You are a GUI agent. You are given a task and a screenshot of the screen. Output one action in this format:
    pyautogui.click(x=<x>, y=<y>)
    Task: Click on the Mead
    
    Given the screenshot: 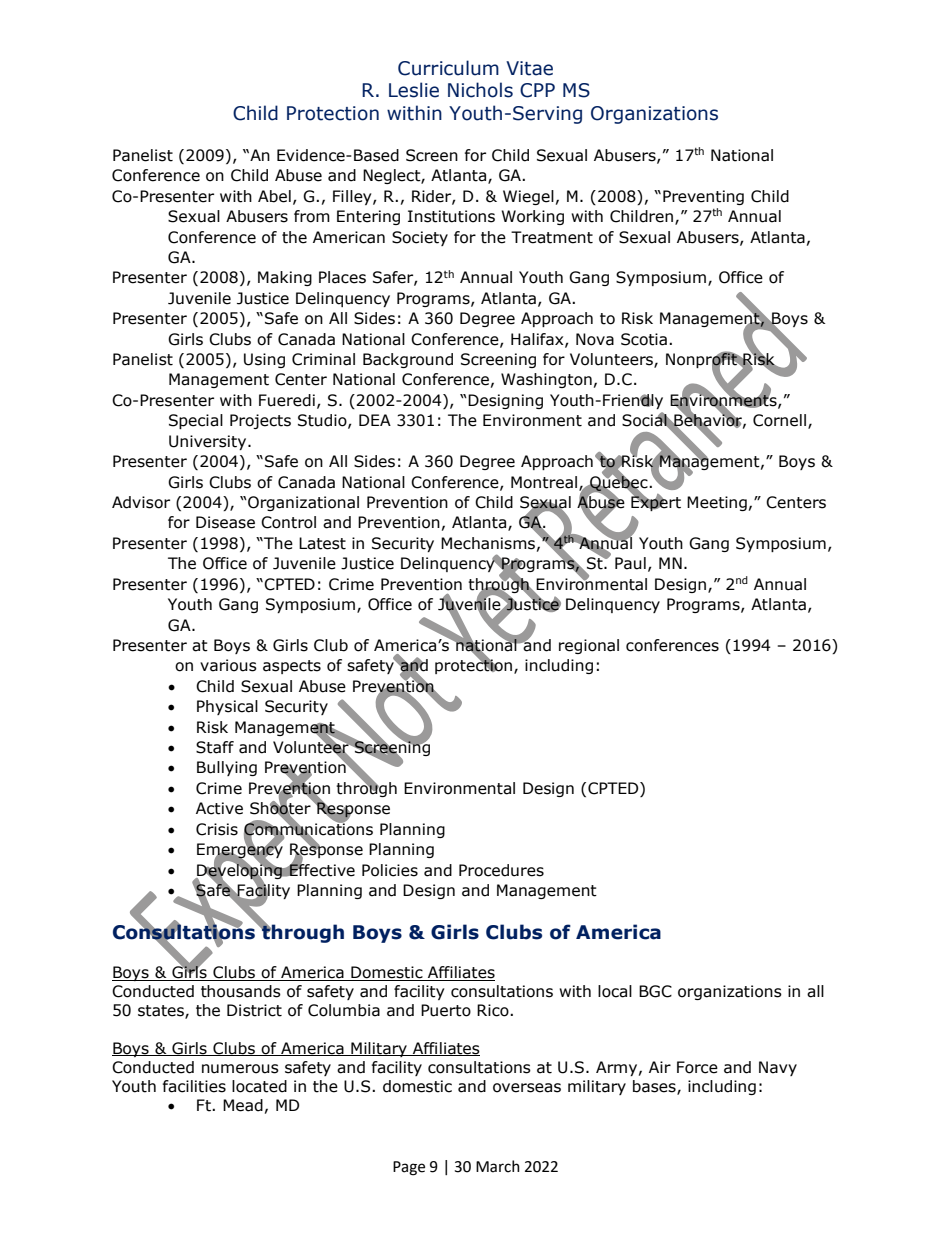 What is the action you would take?
    pyautogui.click(x=243, y=1105)
